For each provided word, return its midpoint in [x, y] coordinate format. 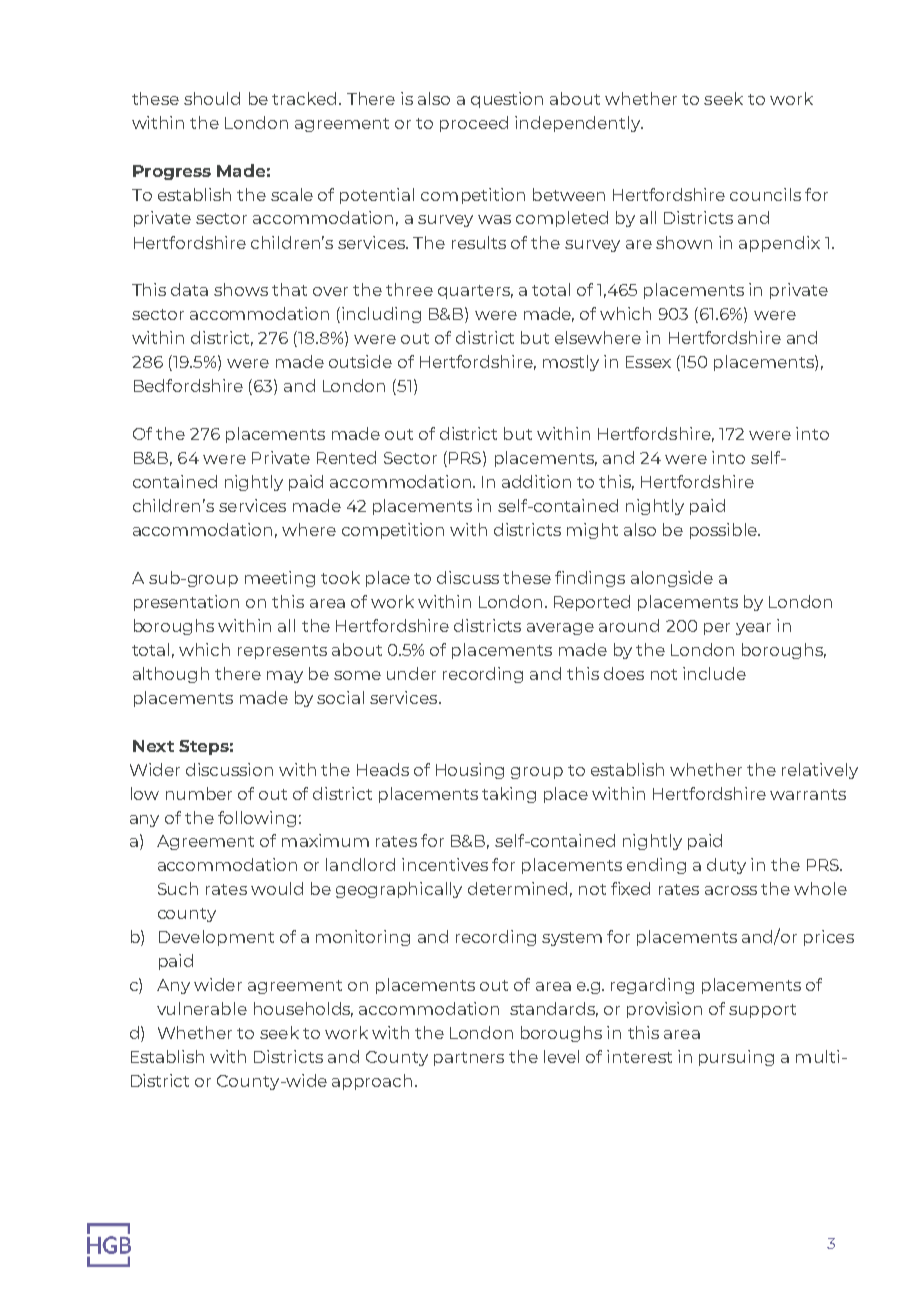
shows [241, 289]
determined [517, 888]
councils [765, 194]
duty [726, 866]
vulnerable [202, 1008]
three [409, 289]
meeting [280, 579]
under [411, 673]
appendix [779, 244]
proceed [474, 124]
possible [724, 531]
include [714, 673]
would [277, 888]
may [285, 677]
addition [536, 481]
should [212, 98]
